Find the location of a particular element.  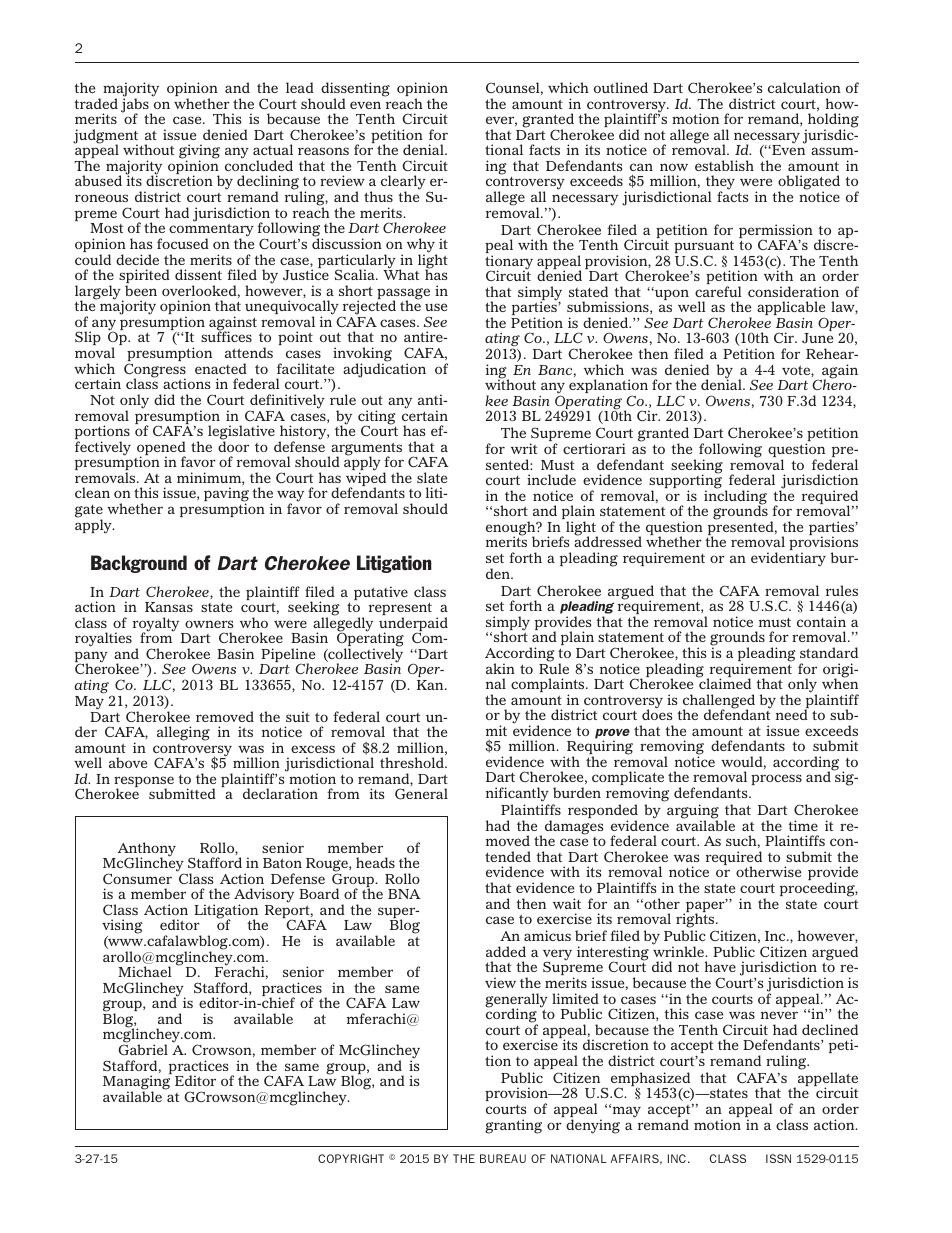

ISSN is located at coordinates (778, 1158).
